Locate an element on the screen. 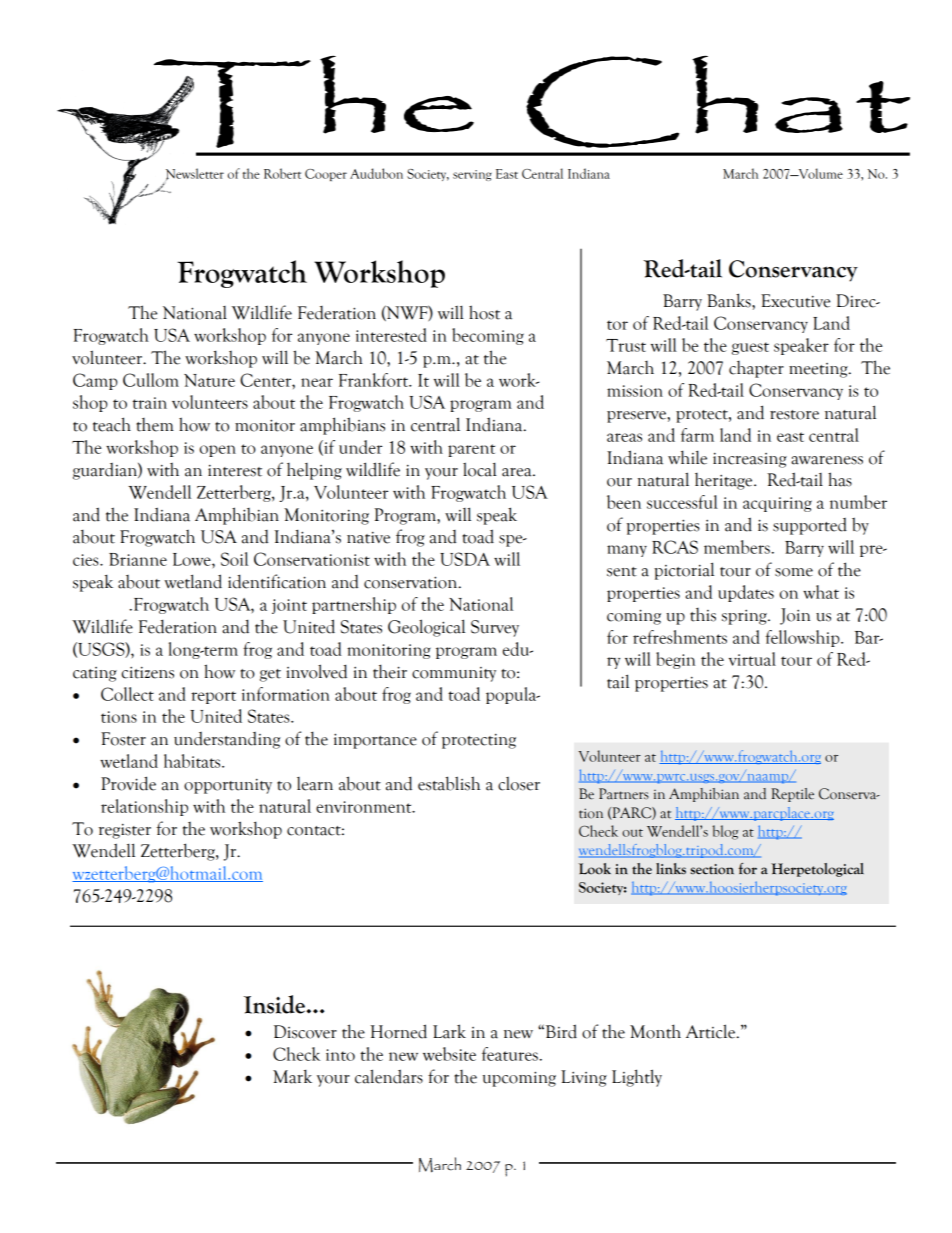 The image size is (952, 1233). serving is located at coordinates (472, 175).
